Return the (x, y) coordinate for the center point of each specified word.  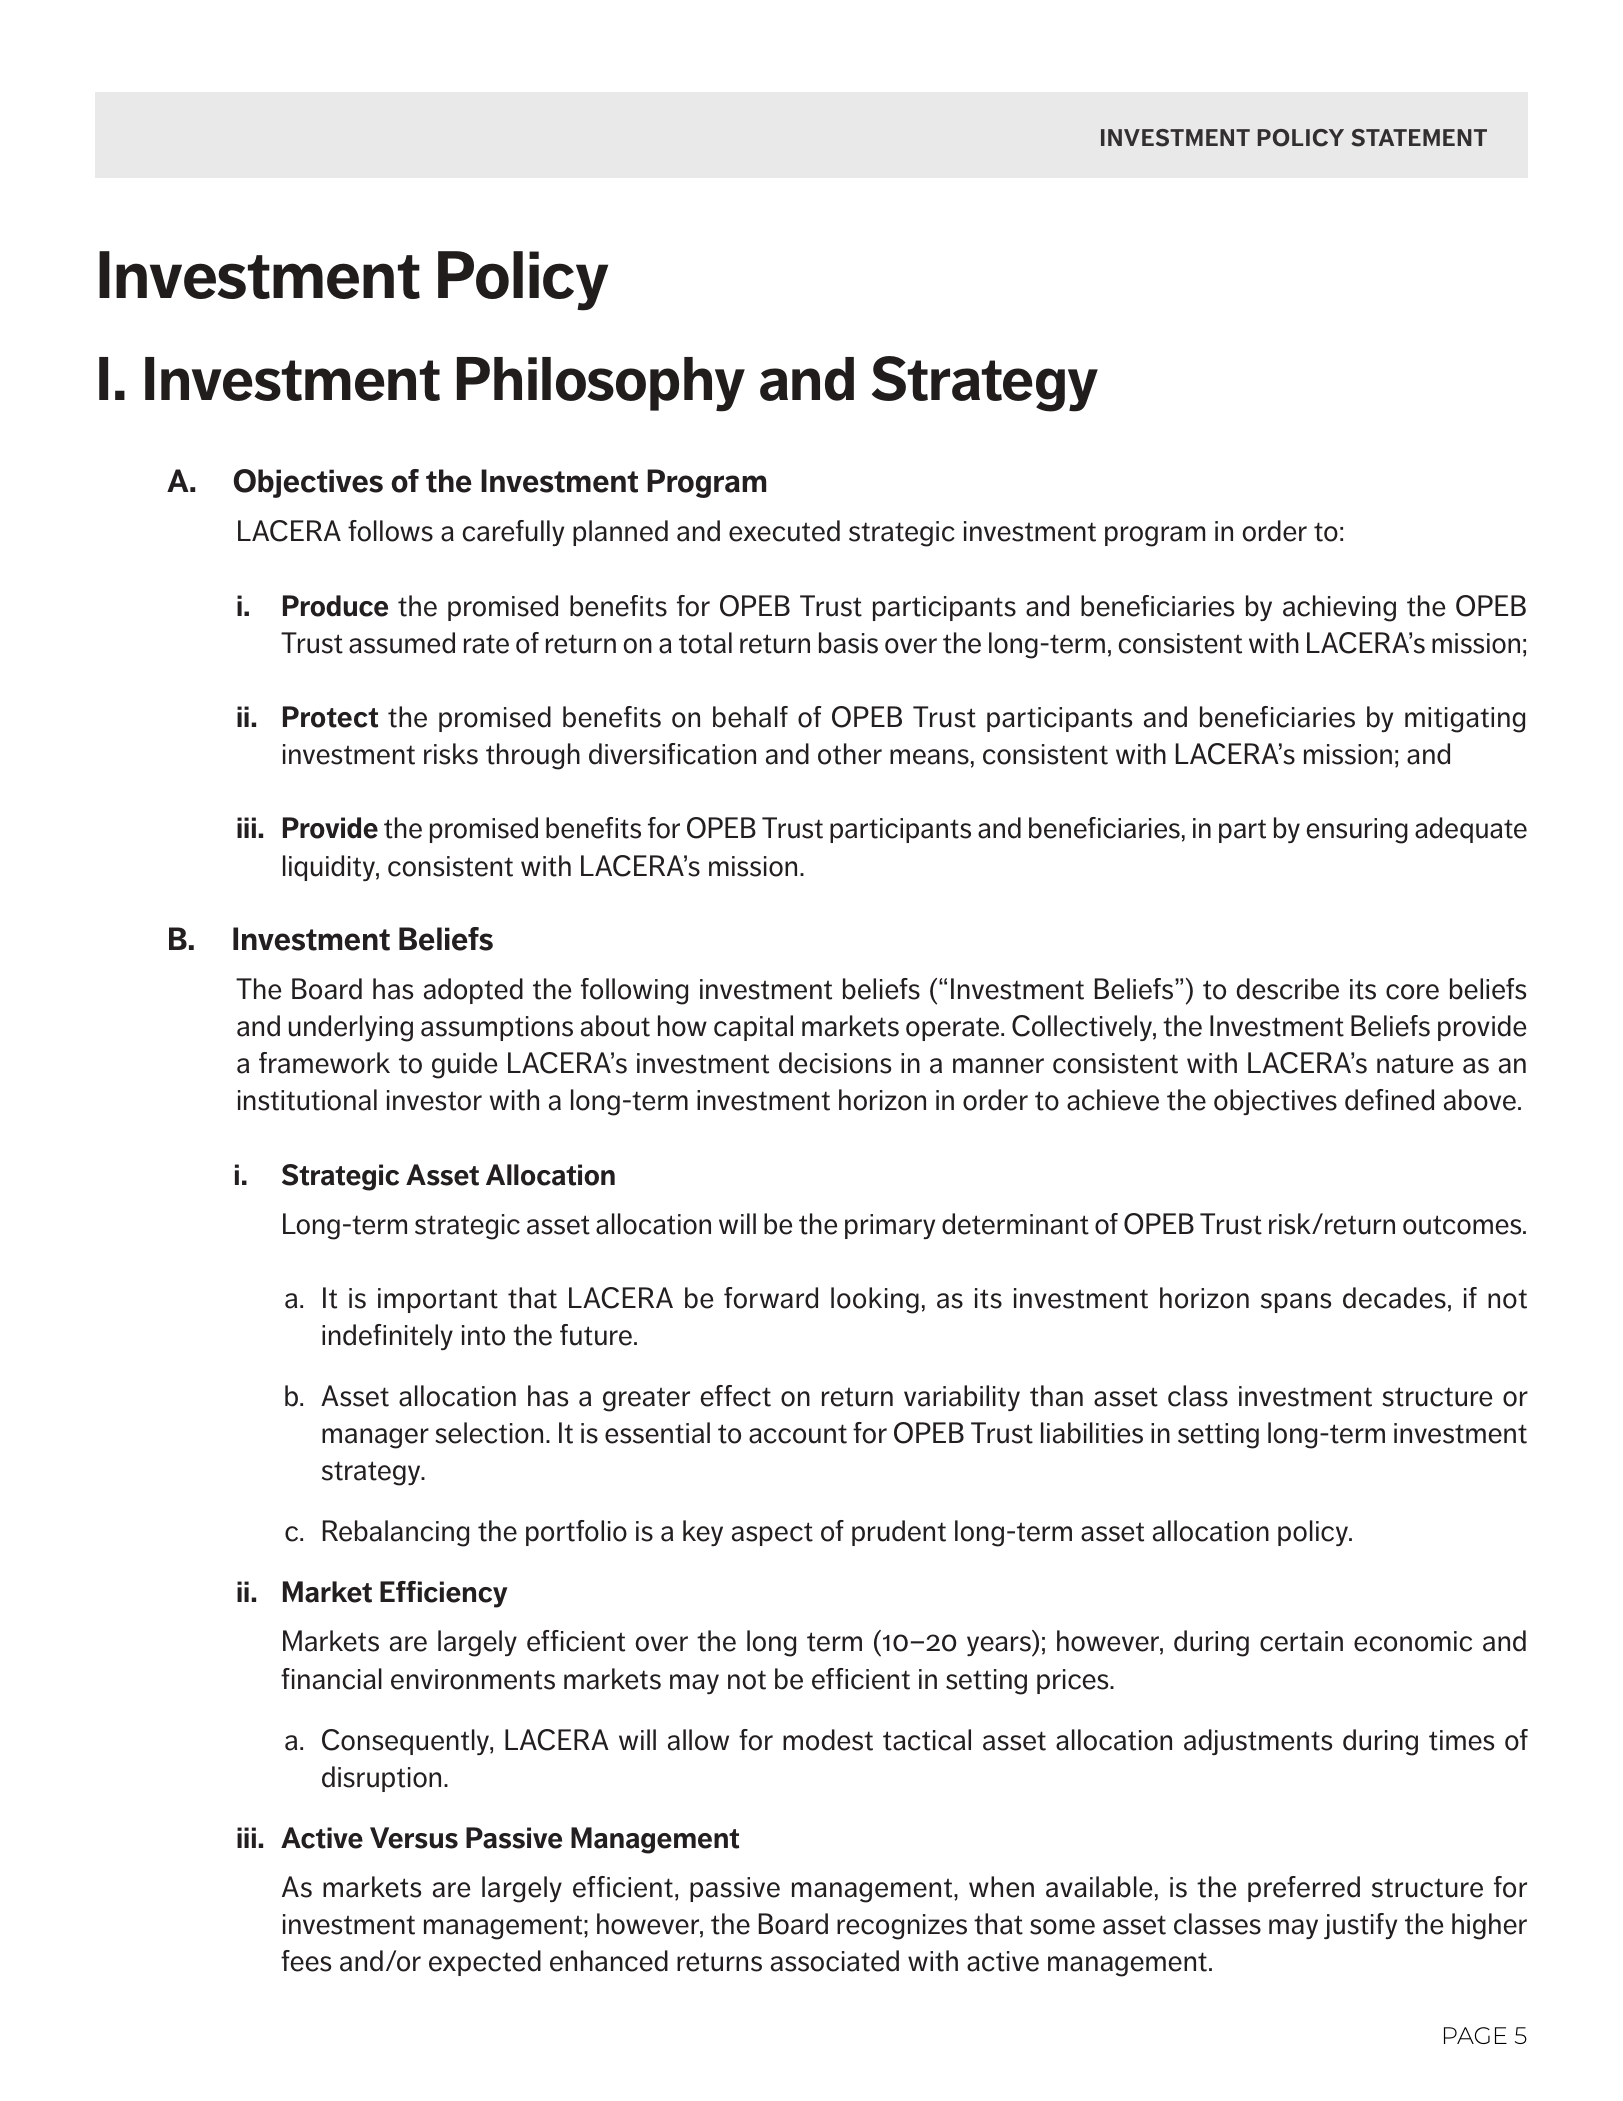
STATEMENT (1419, 138)
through (533, 756)
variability (962, 1398)
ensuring (1357, 831)
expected (485, 1963)
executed (784, 531)
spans (1296, 1303)
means (929, 757)
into (483, 1335)
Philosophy (601, 384)
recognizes (902, 1927)
